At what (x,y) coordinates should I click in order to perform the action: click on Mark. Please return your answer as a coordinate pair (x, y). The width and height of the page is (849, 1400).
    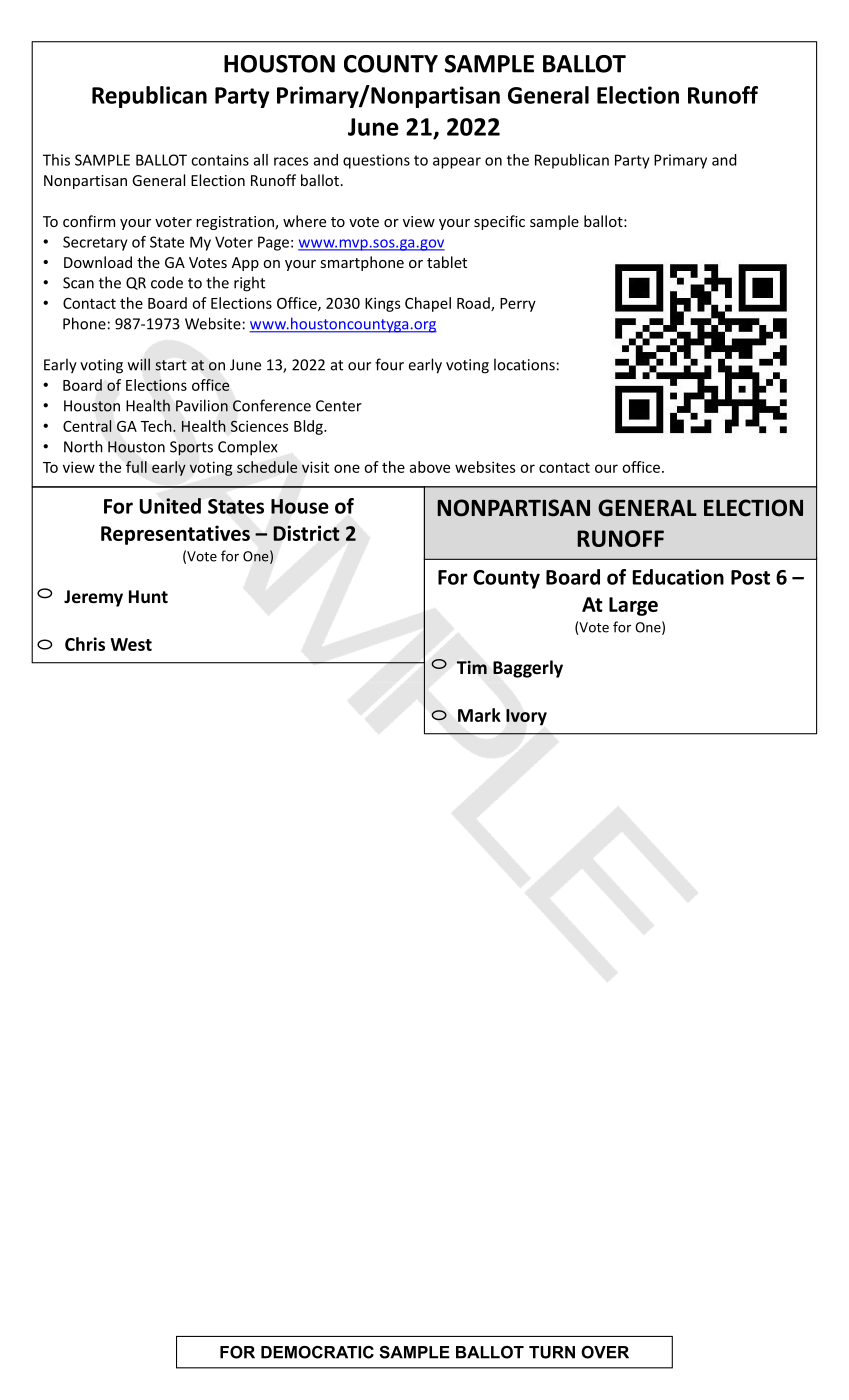
    Looking at the image, I should click on (479, 715).
